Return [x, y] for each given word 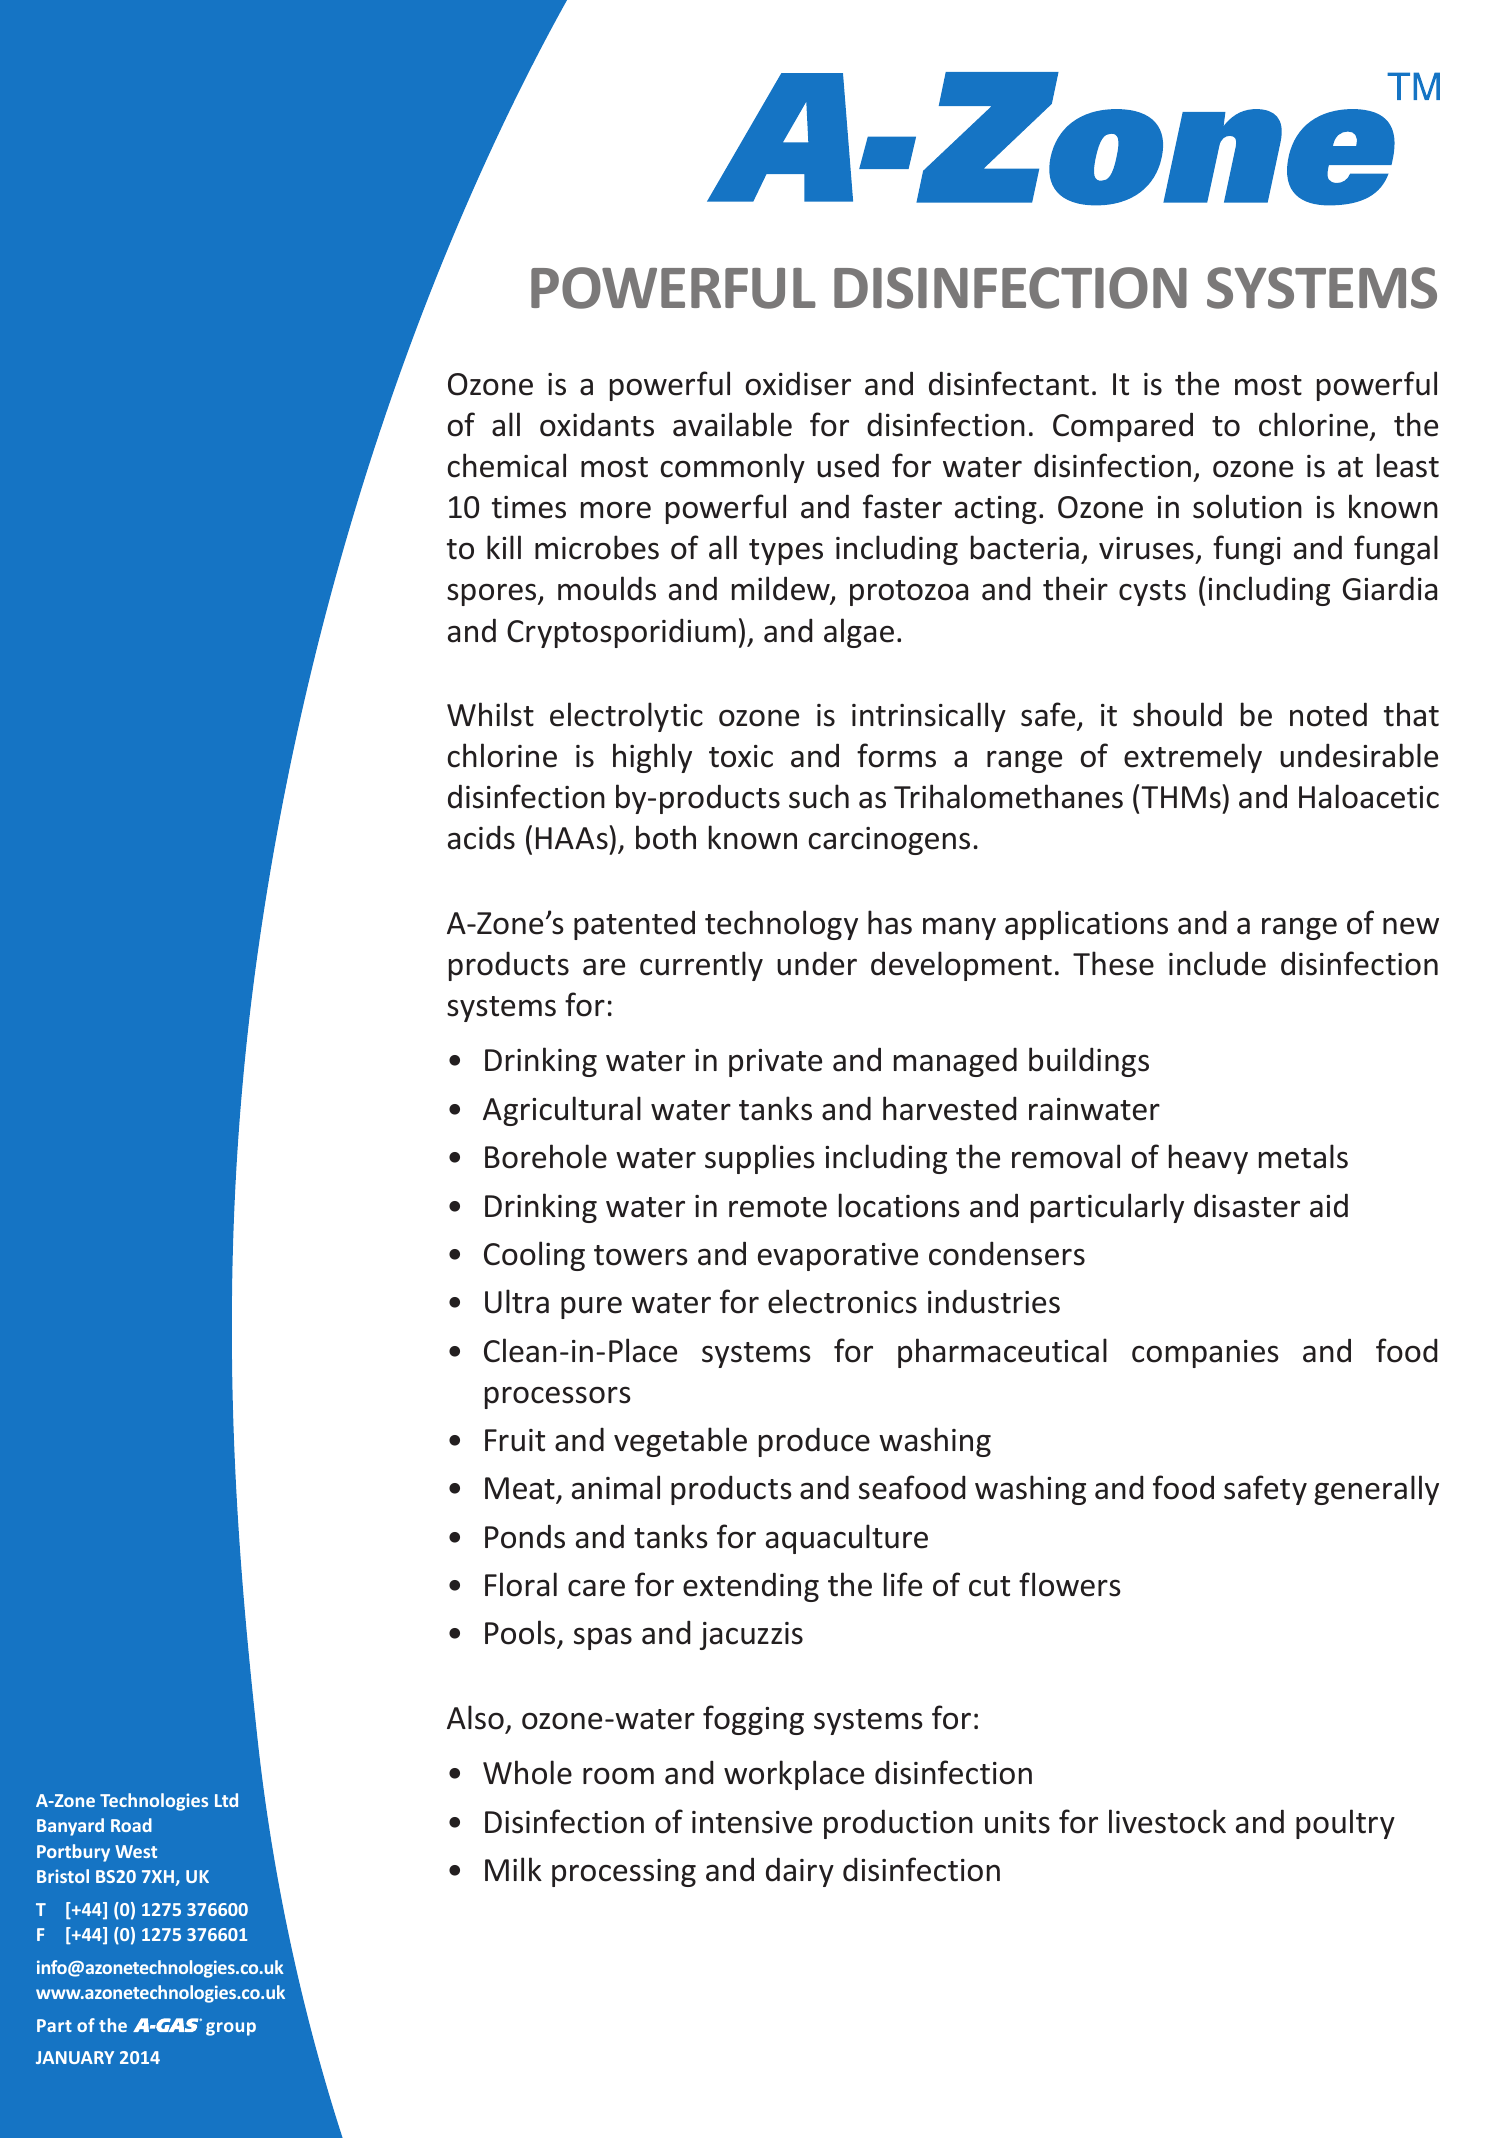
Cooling [534, 1256]
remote [778, 1207]
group [231, 2029]
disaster [1247, 1205]
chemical [507, 465]
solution [1247, 506]
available [732, 424]
